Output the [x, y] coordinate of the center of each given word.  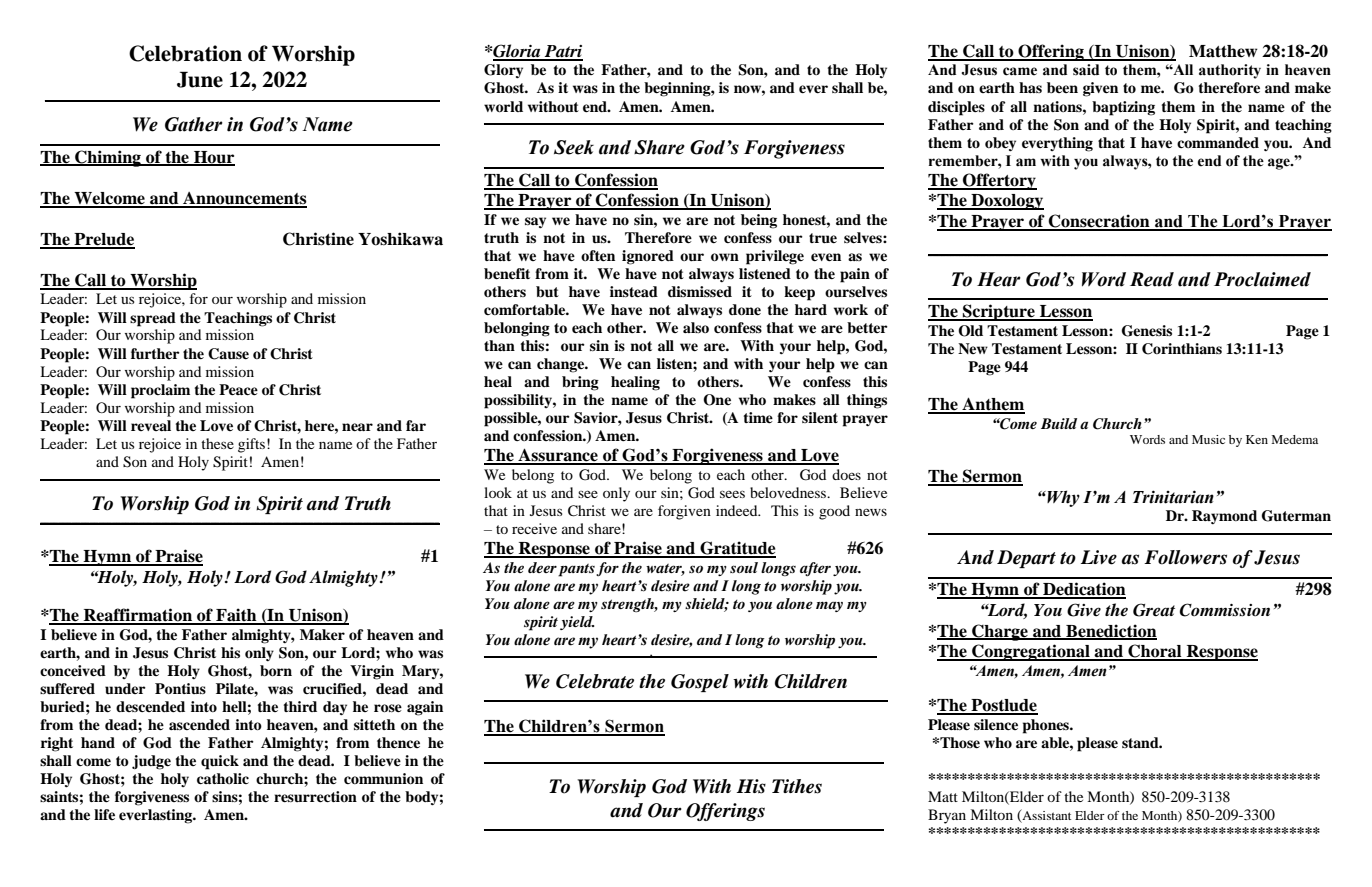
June [200, 79]
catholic [223, 778]
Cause [228, 354]
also [696, 327]
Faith [236, 616]
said [1086, 70]
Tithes [797, 786]
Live [1099, 557]
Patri [563, 52]
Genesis [1147, 331]
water [665, 569]
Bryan [947, 816]
